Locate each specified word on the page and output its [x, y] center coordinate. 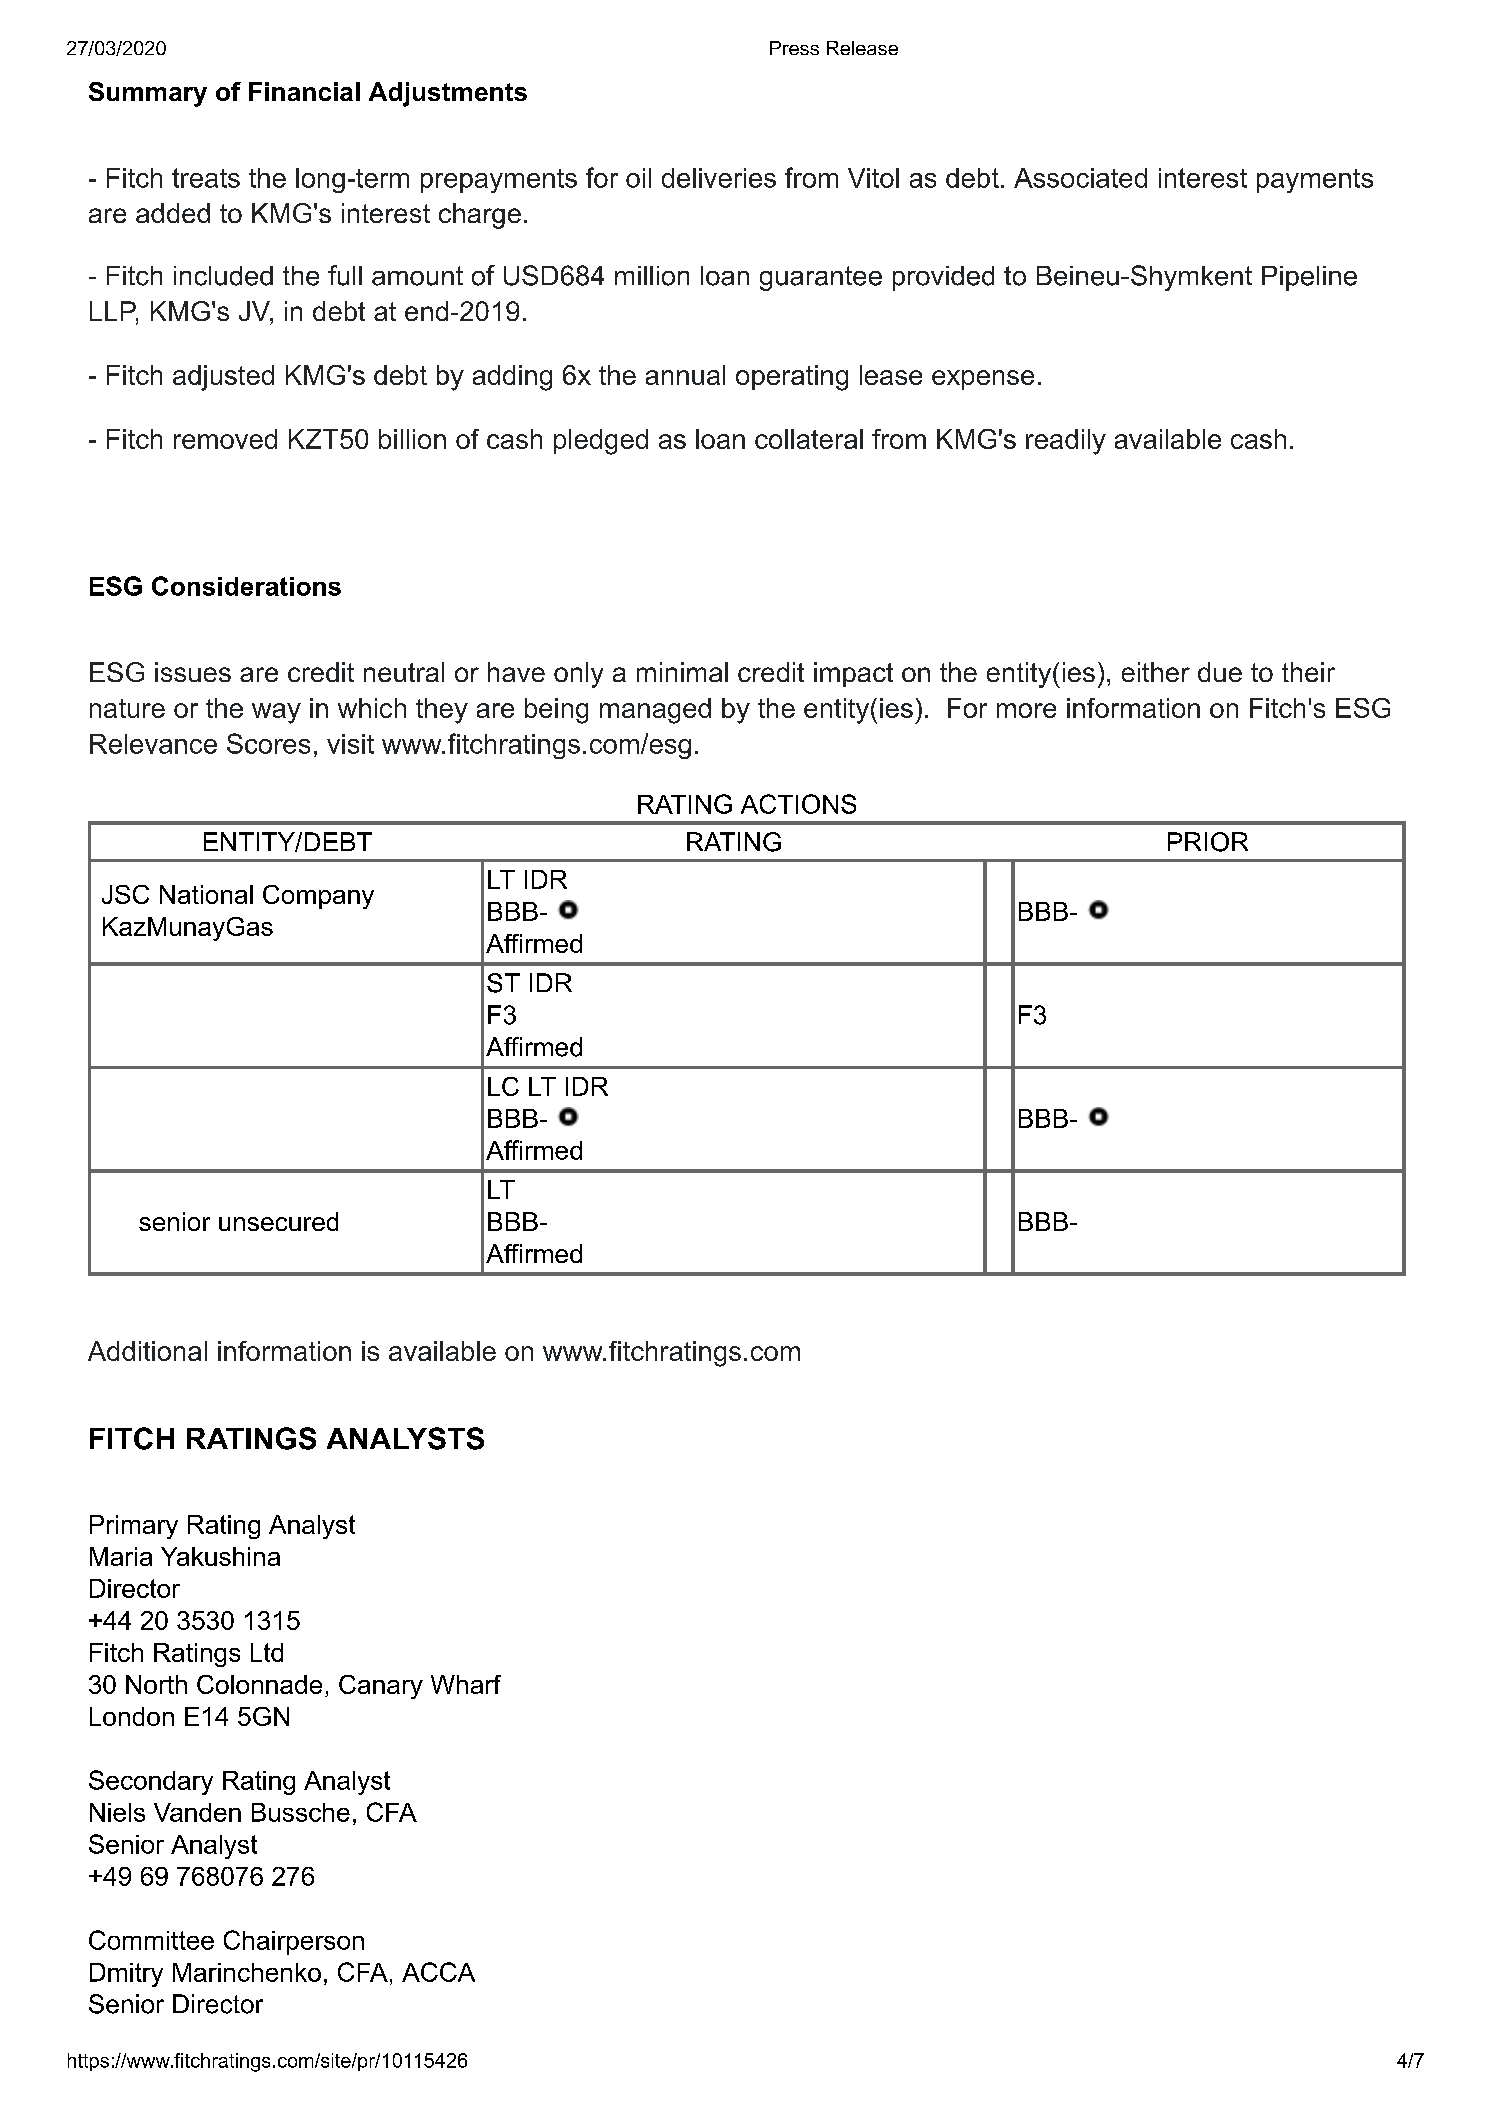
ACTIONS [798, 804]
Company [318, 897]
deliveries [719, 178]
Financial [304, 91]
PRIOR [1208, 842]
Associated [1080, 178]
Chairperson [294, 1942]
